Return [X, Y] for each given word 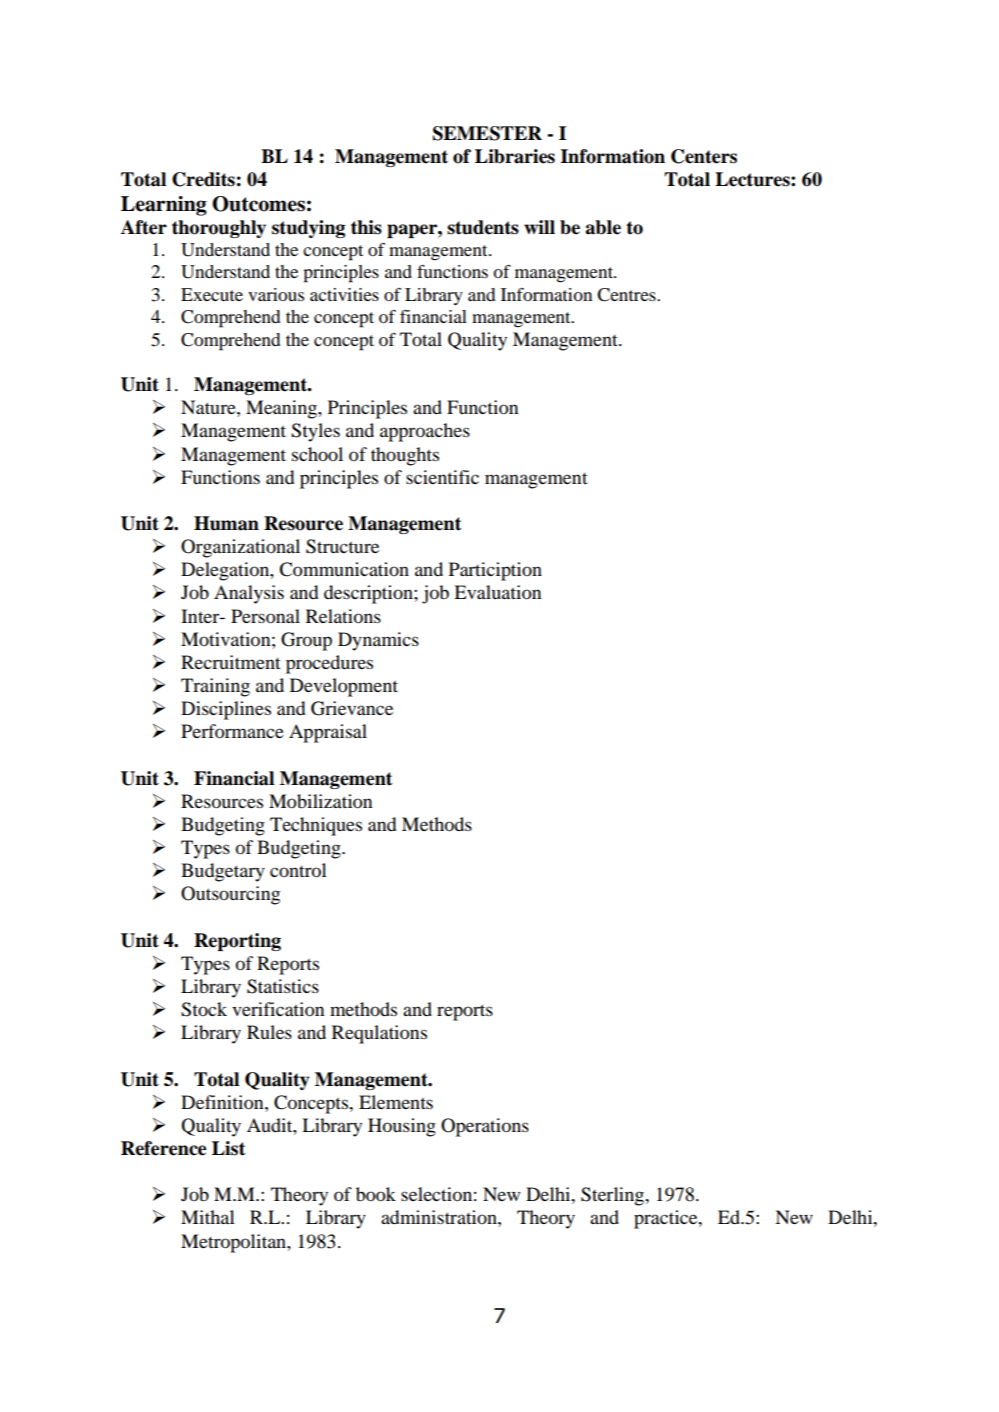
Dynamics [378, 641]
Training [215, 687]
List [229, 1148]
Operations [485, 1127]
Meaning [282, 409]
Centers [704, 156]
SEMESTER [487, 133]
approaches [425, 432]
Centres [627, 295]
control [298, 870]
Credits [203, 179]
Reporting [237, 942]
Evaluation [497, 592]
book [376, 1194]
